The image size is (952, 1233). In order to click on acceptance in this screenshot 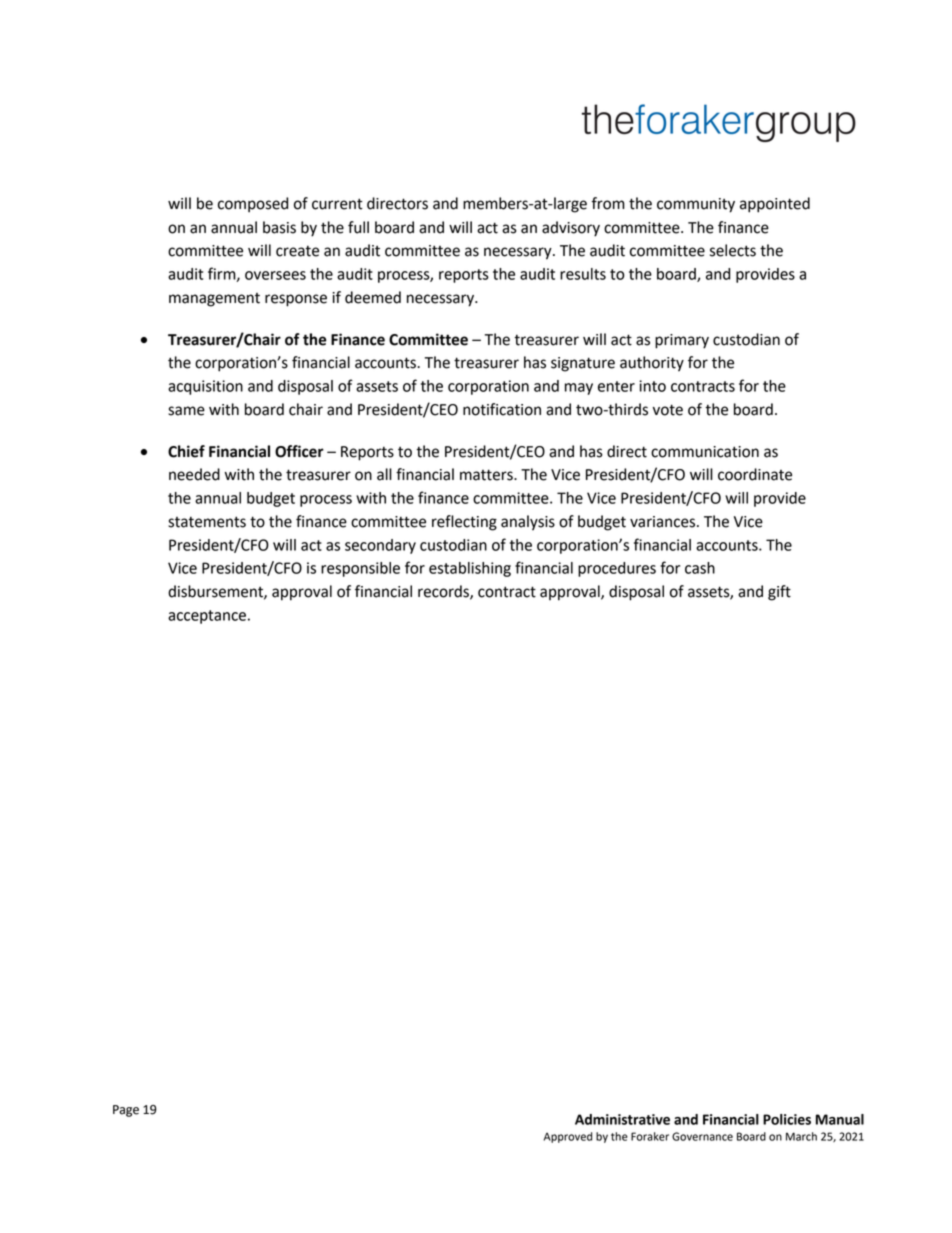, I will do `click(207, 617)`.
